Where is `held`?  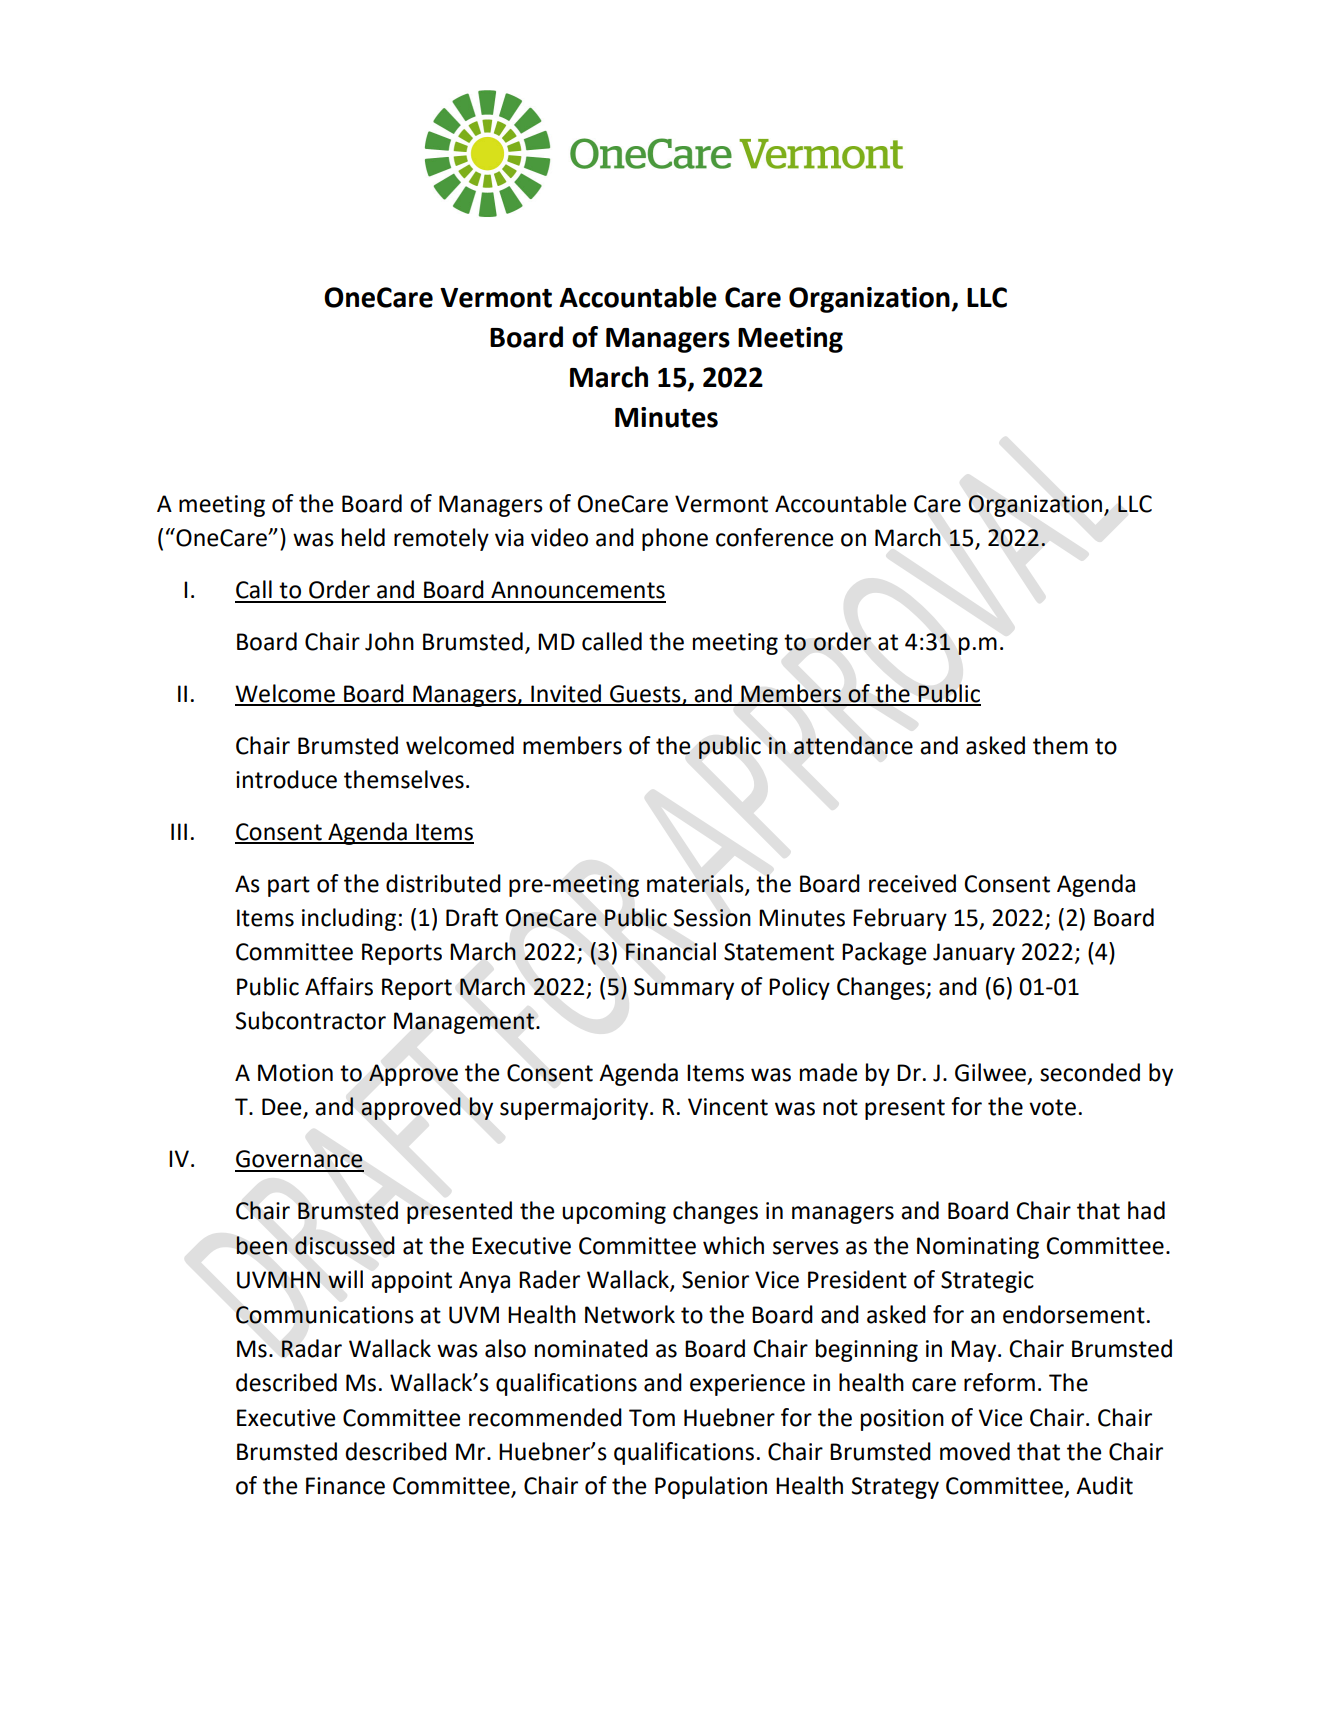
held is located at coordinates (363, 537).
